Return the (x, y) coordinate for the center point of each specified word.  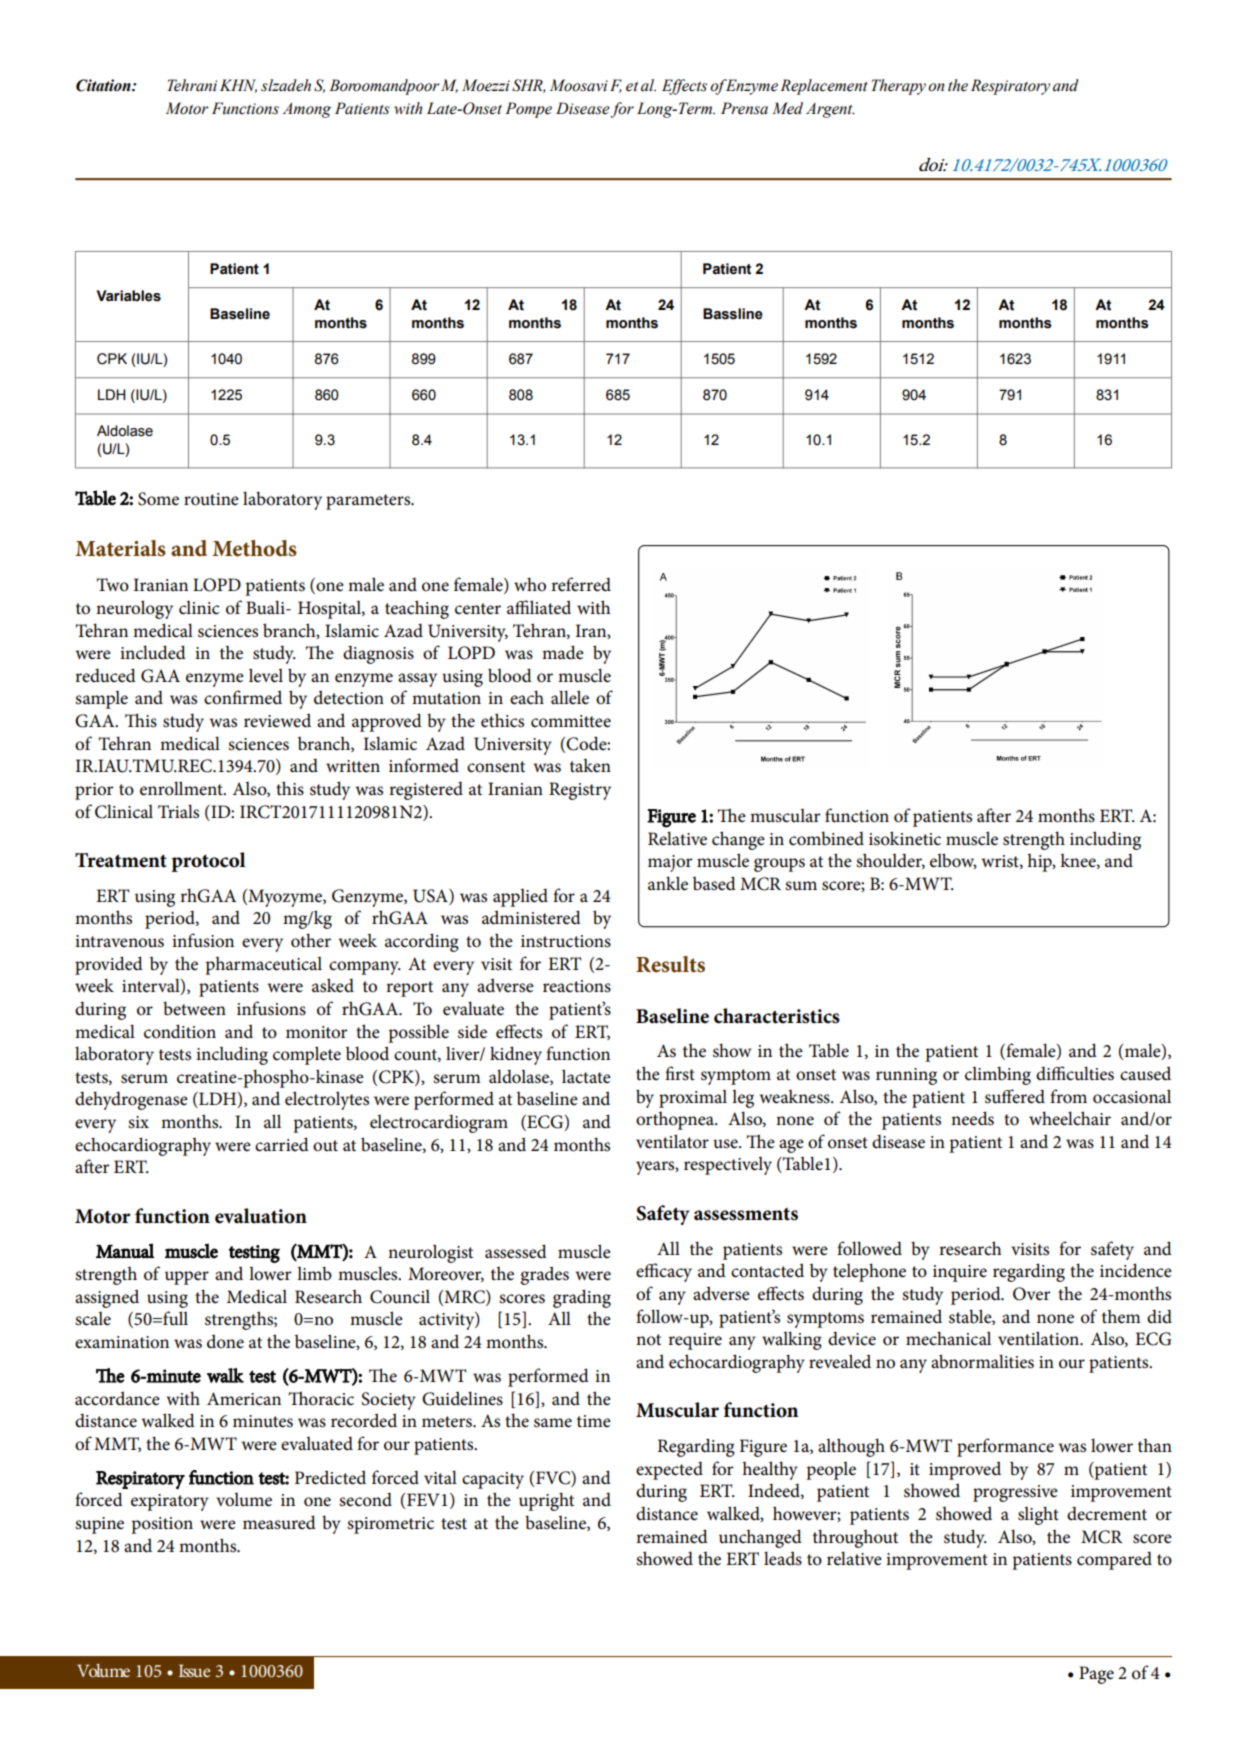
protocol (208, 862)
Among (307, 110)
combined (826, 838)
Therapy (898, 87)
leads (783, 1558)
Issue (194, 1670)
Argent (830, 110)
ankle (668, 883)
